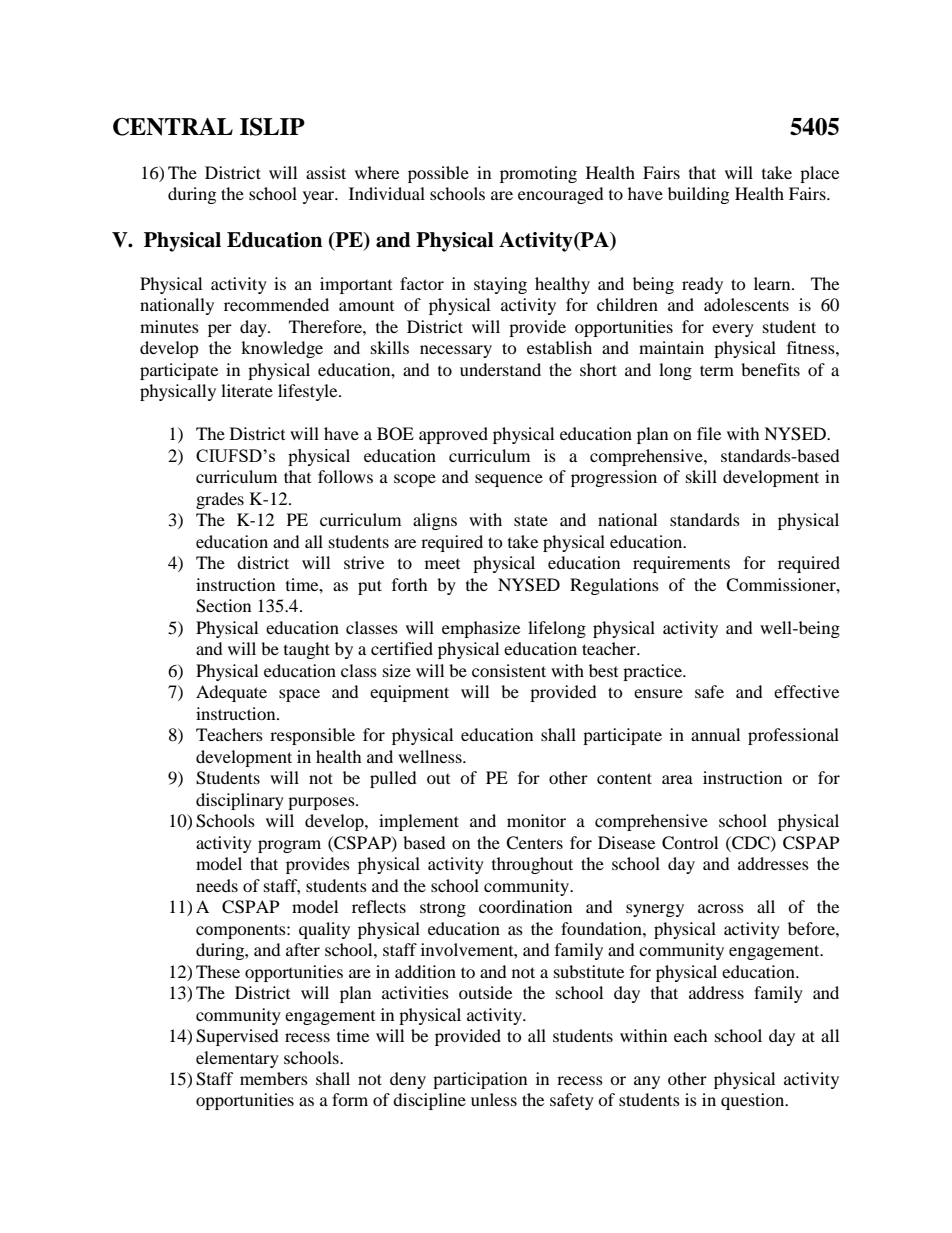 The width and height of the document is (952, 1233). Describe the element at coordinates (289, 846) in the document. I see `program` at that location.
